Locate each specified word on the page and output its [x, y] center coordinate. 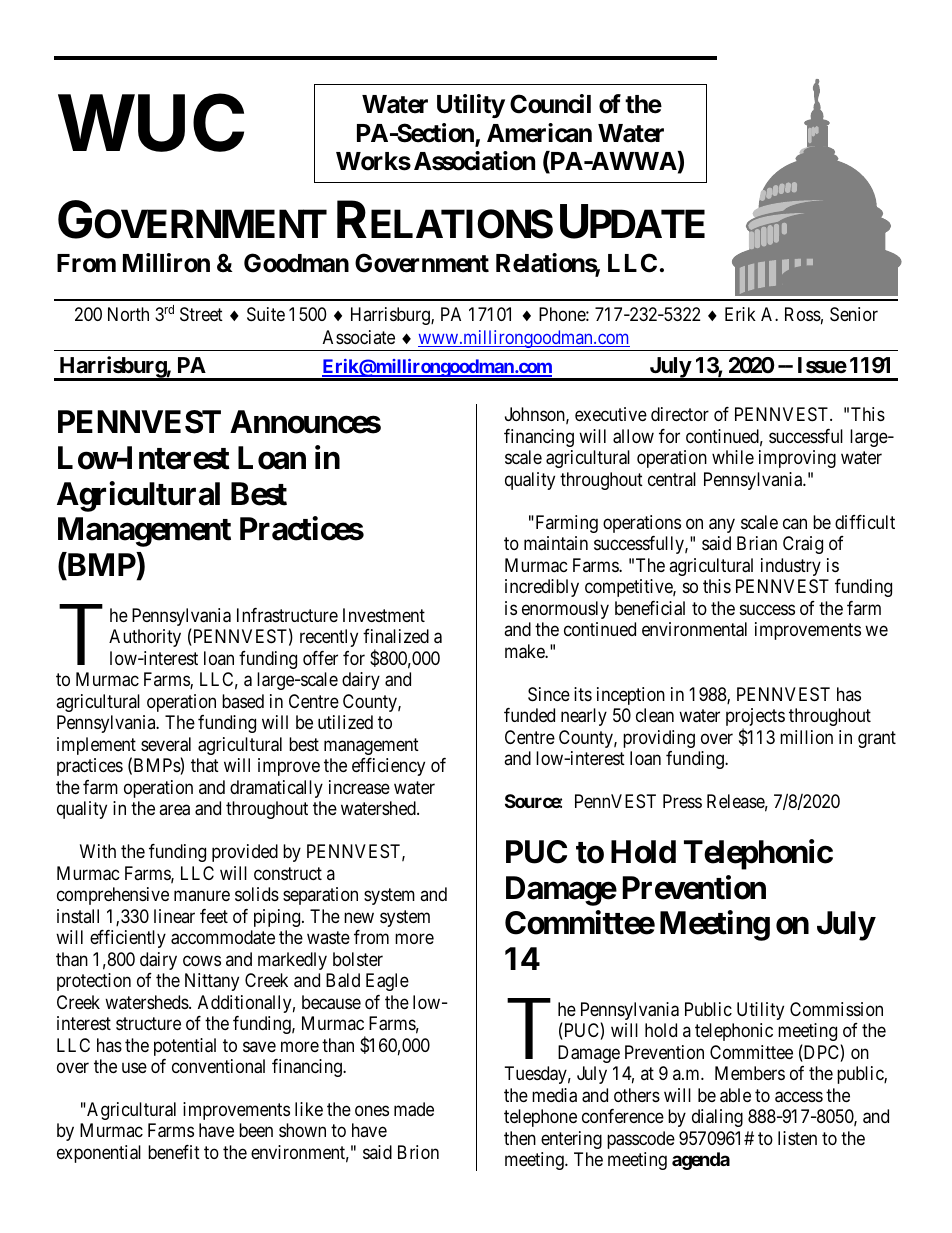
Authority [145, 638]
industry [791, 567]
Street [201, 314]
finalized [396, 636]
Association [474, 161]
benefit [174, 1152]
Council [550, 104]
